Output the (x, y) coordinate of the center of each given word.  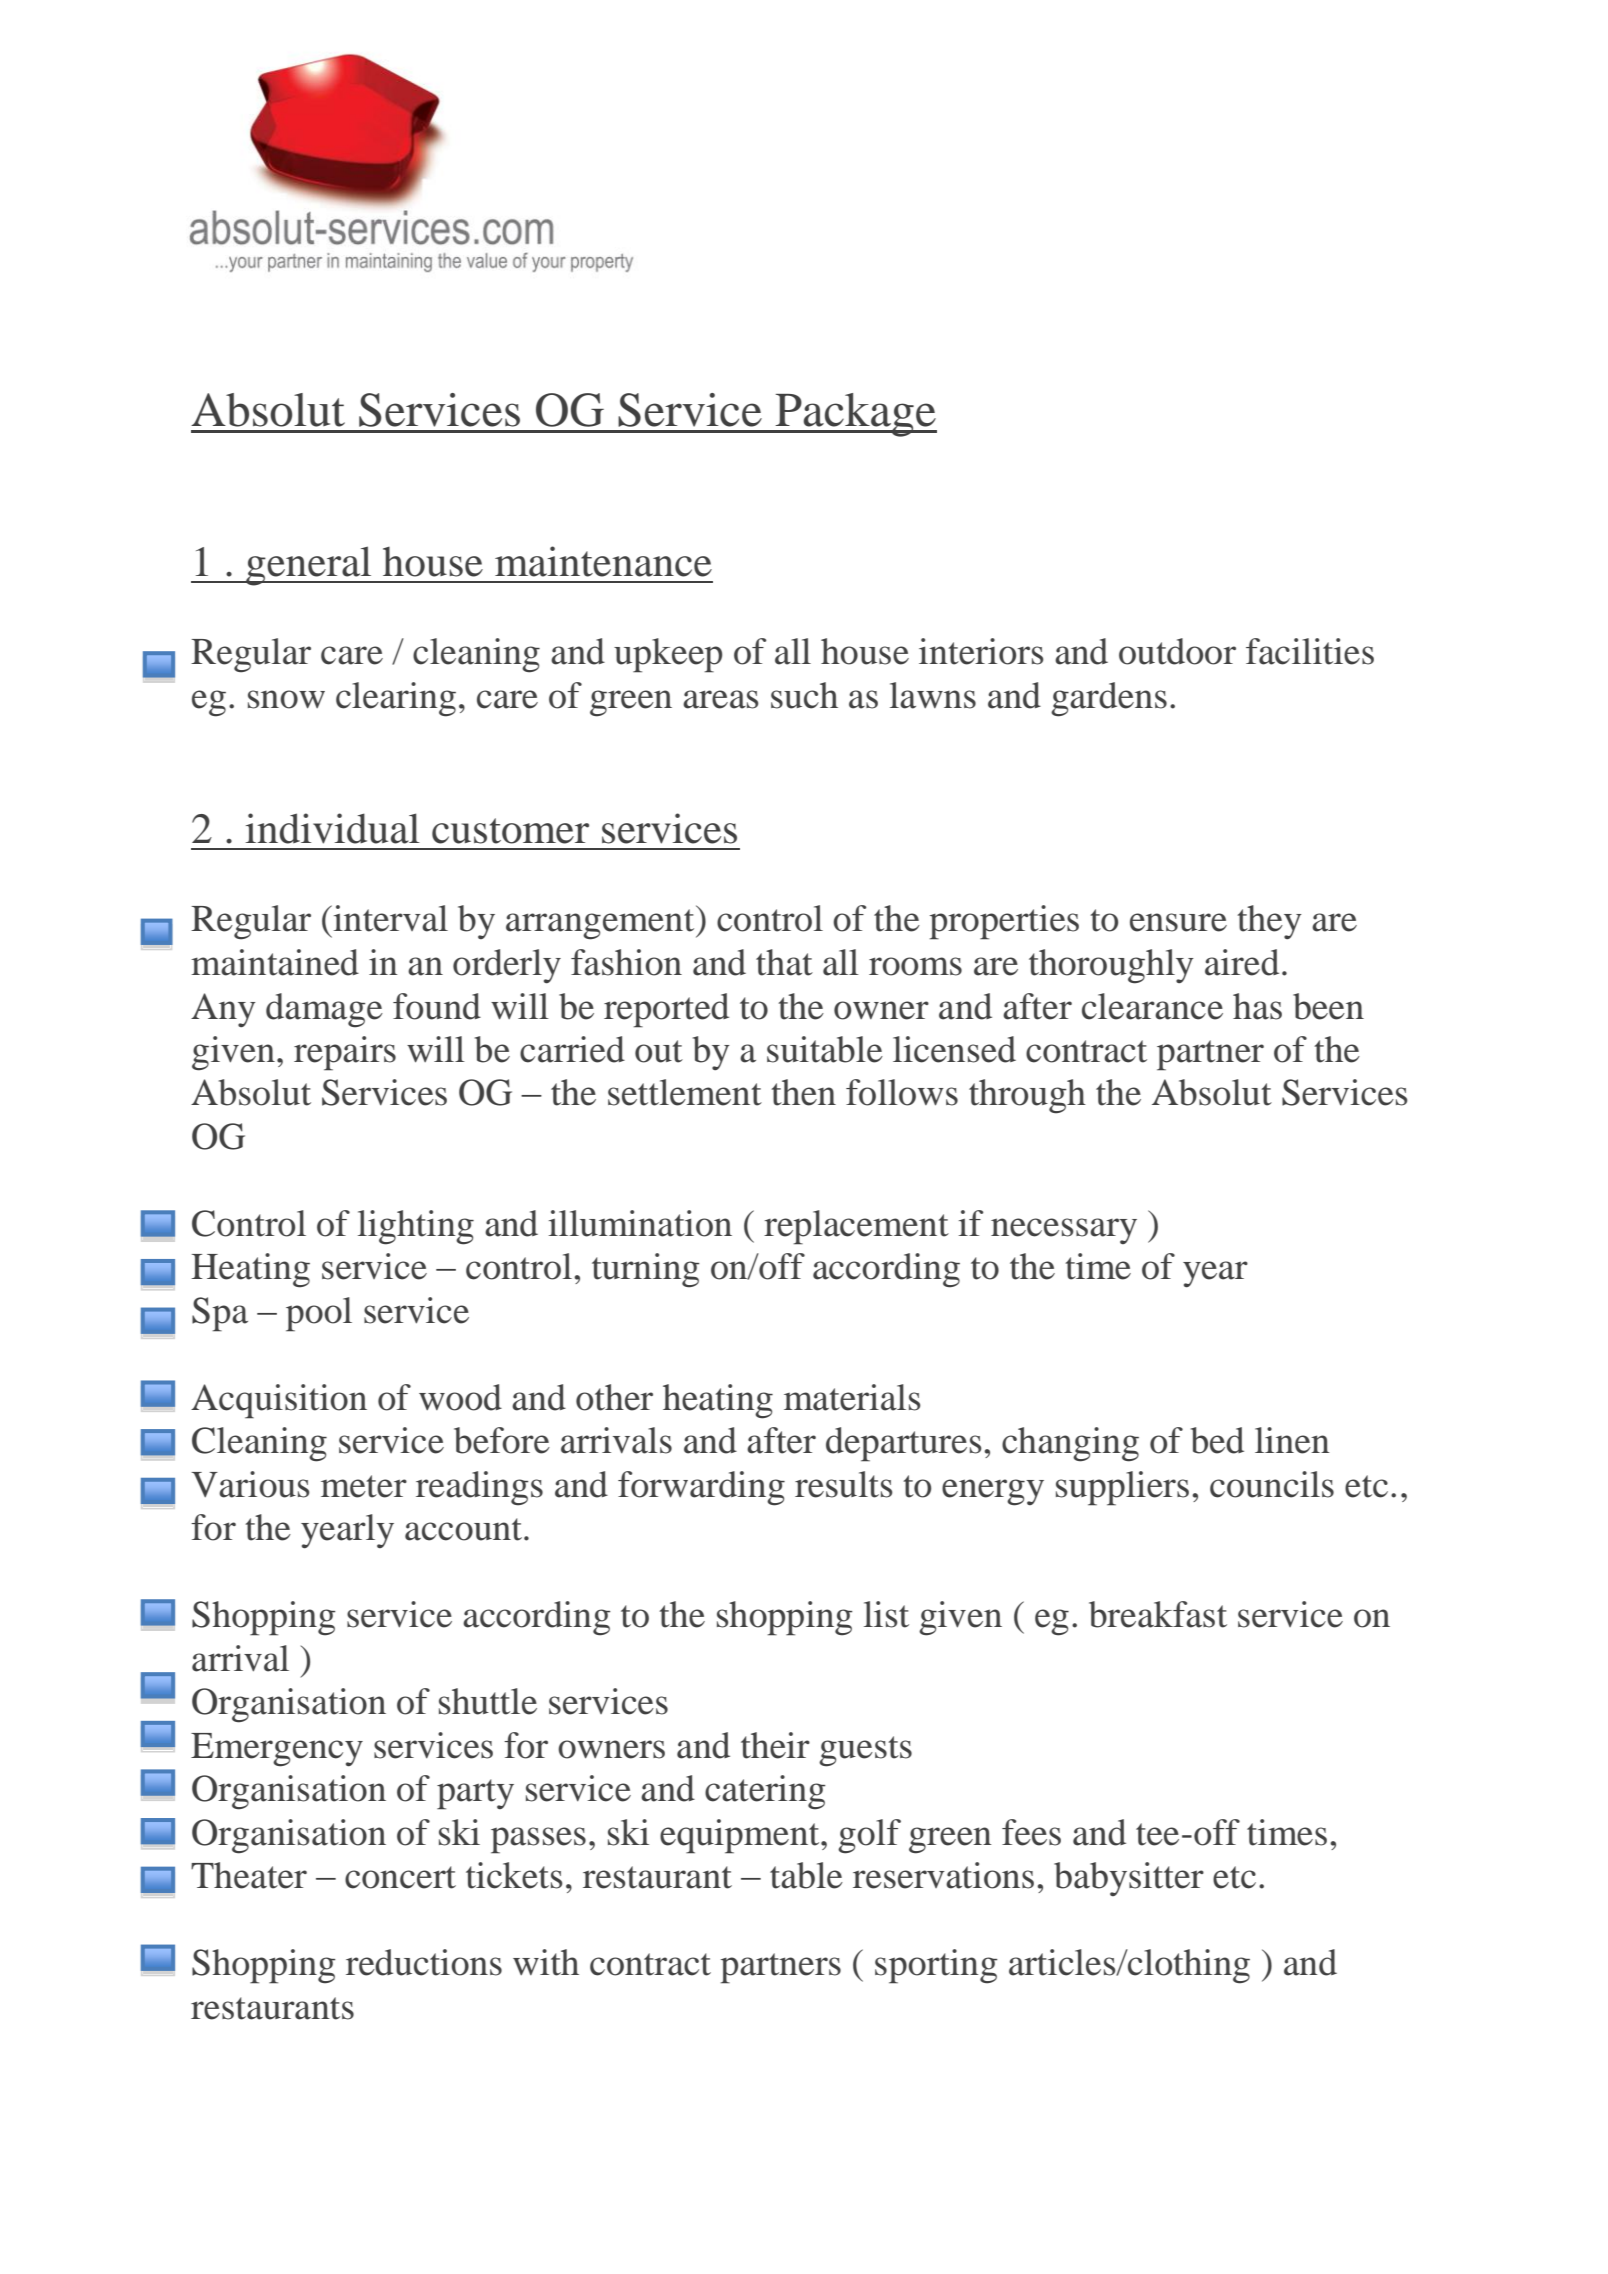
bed (1217, 1440)
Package (855, 415)
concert (400, 1877)
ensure (1178, 922)
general (309, 566)
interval (389, 918)
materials (852, 1397)
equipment (741, 1836)
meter (364, 1486)
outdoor (1177, 651)
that (784, 962)
